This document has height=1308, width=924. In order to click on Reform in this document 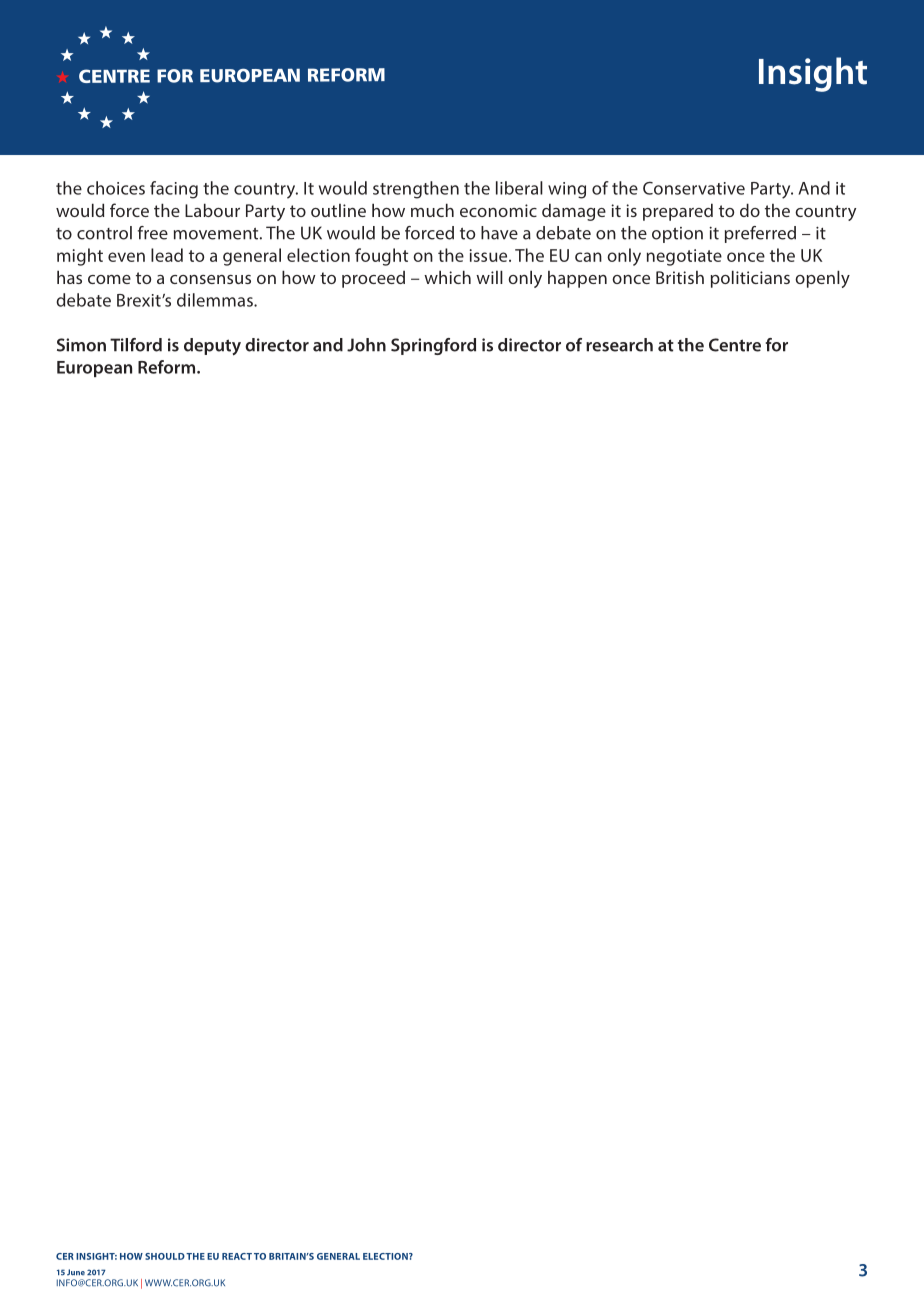, I will do `click(168, 367)`.
